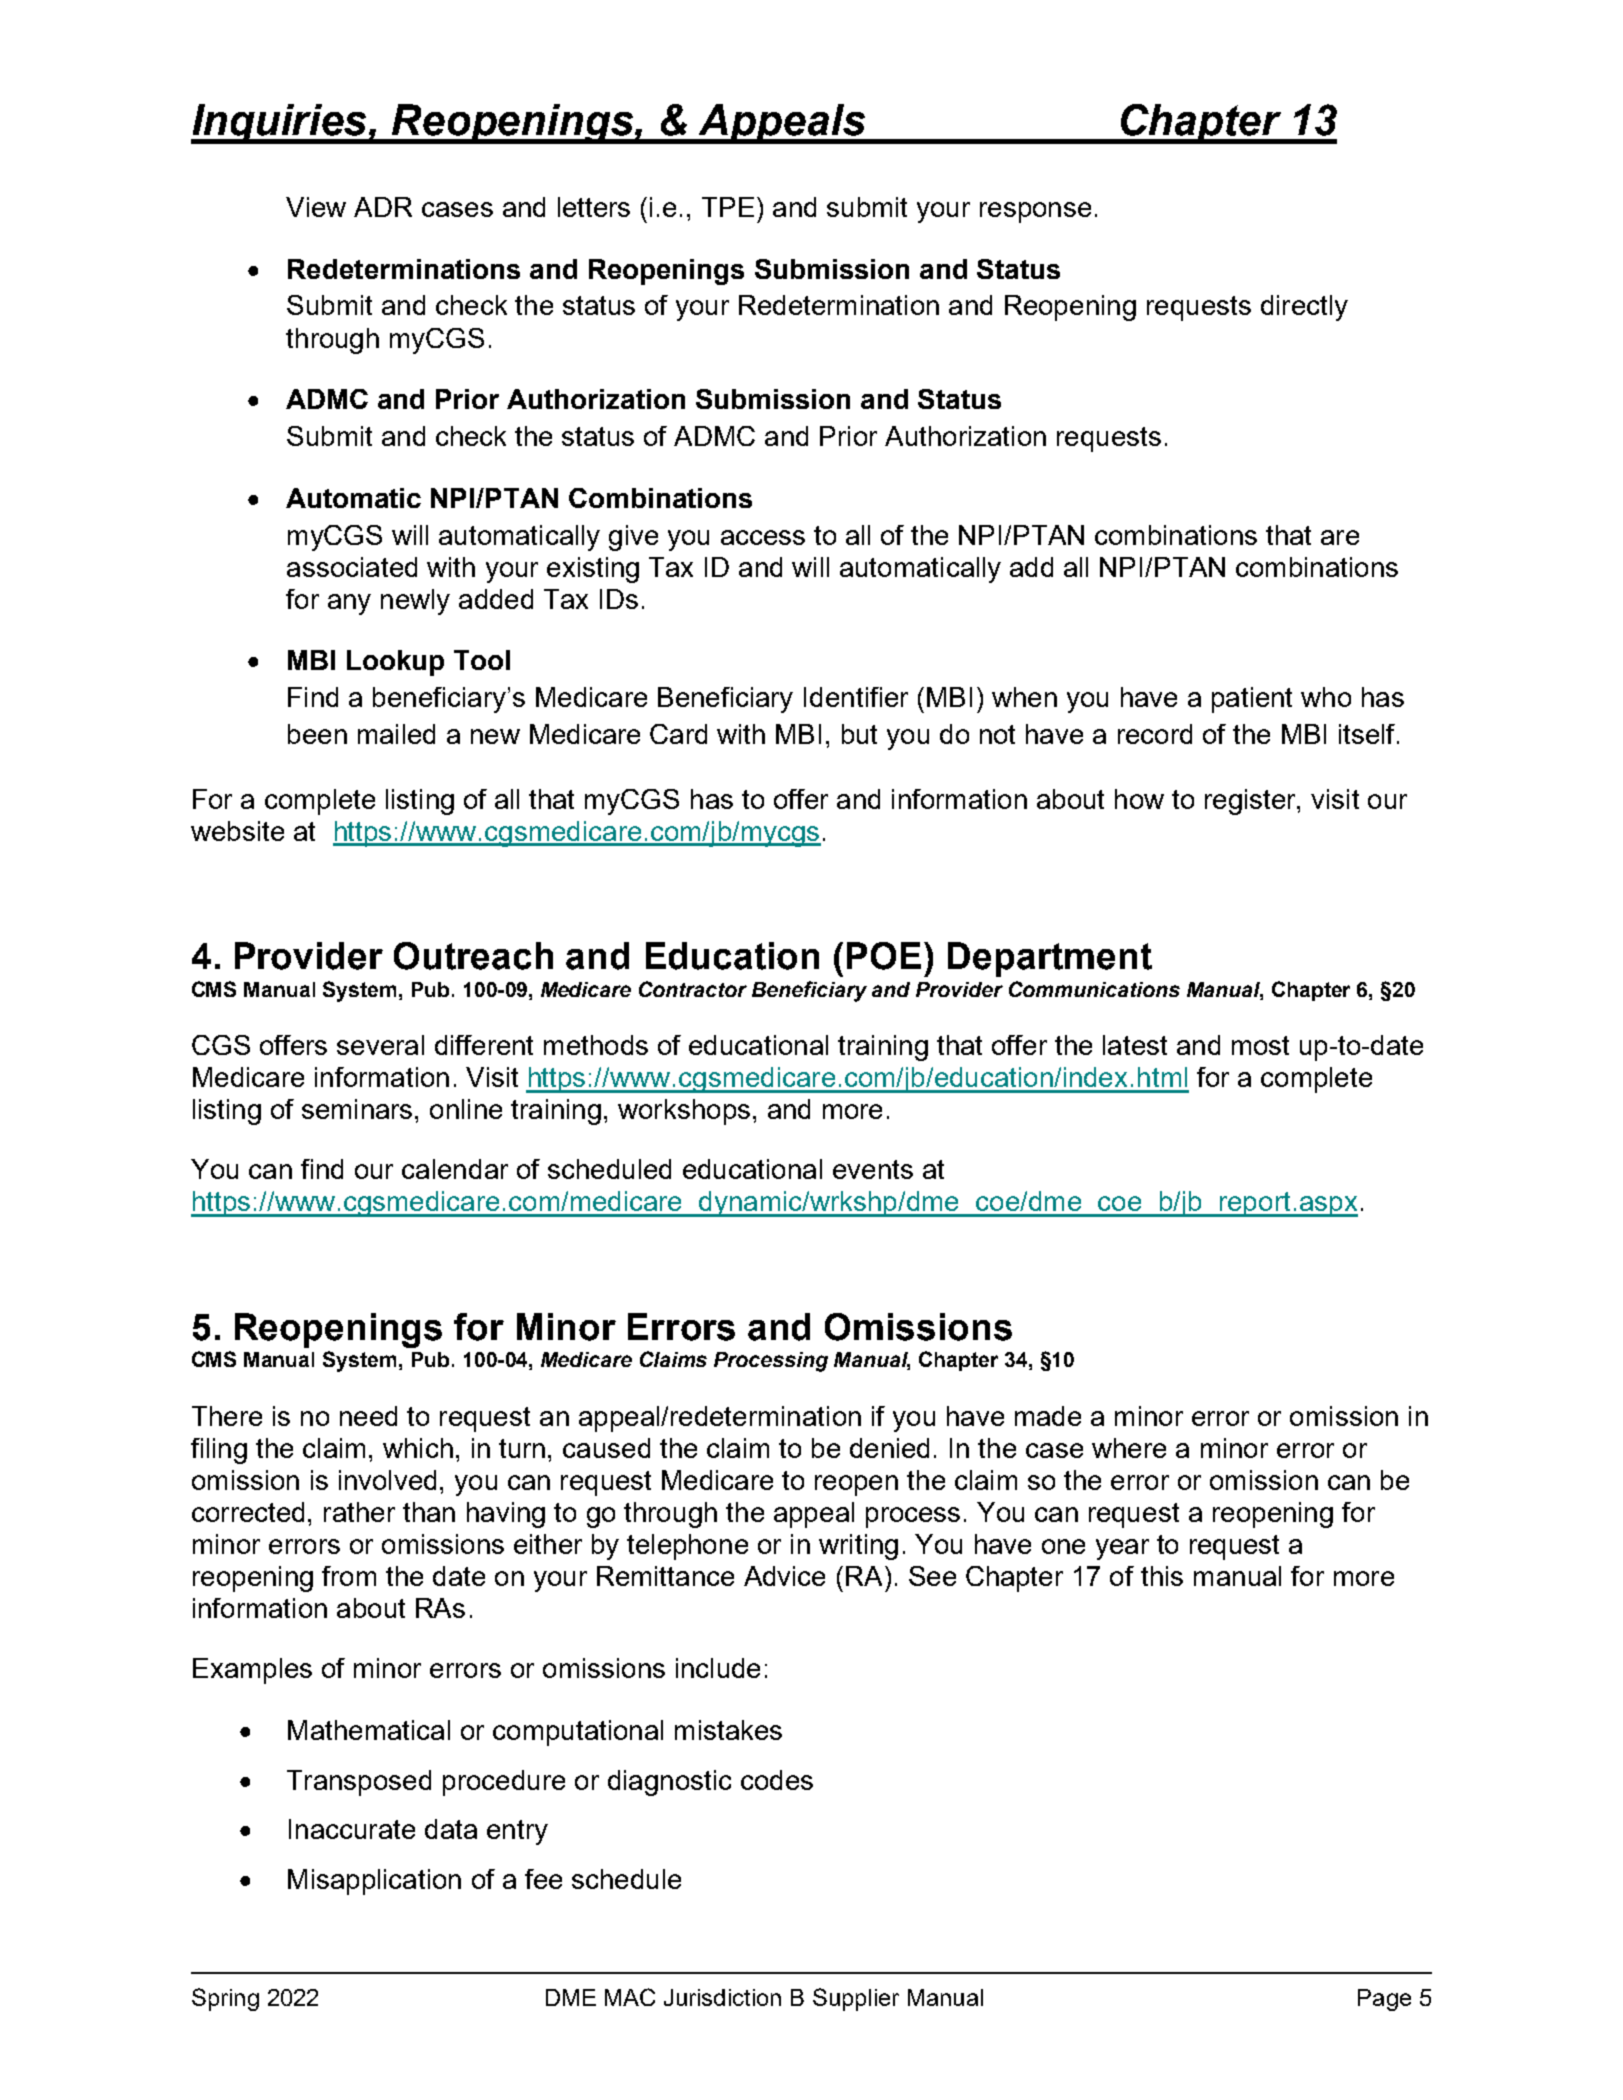 Image resolution: width=1623 pixels, height=2100 pixels. Describe the element at coordinates (395, 663) in the screenshot. I see `Lookup` at that location.
